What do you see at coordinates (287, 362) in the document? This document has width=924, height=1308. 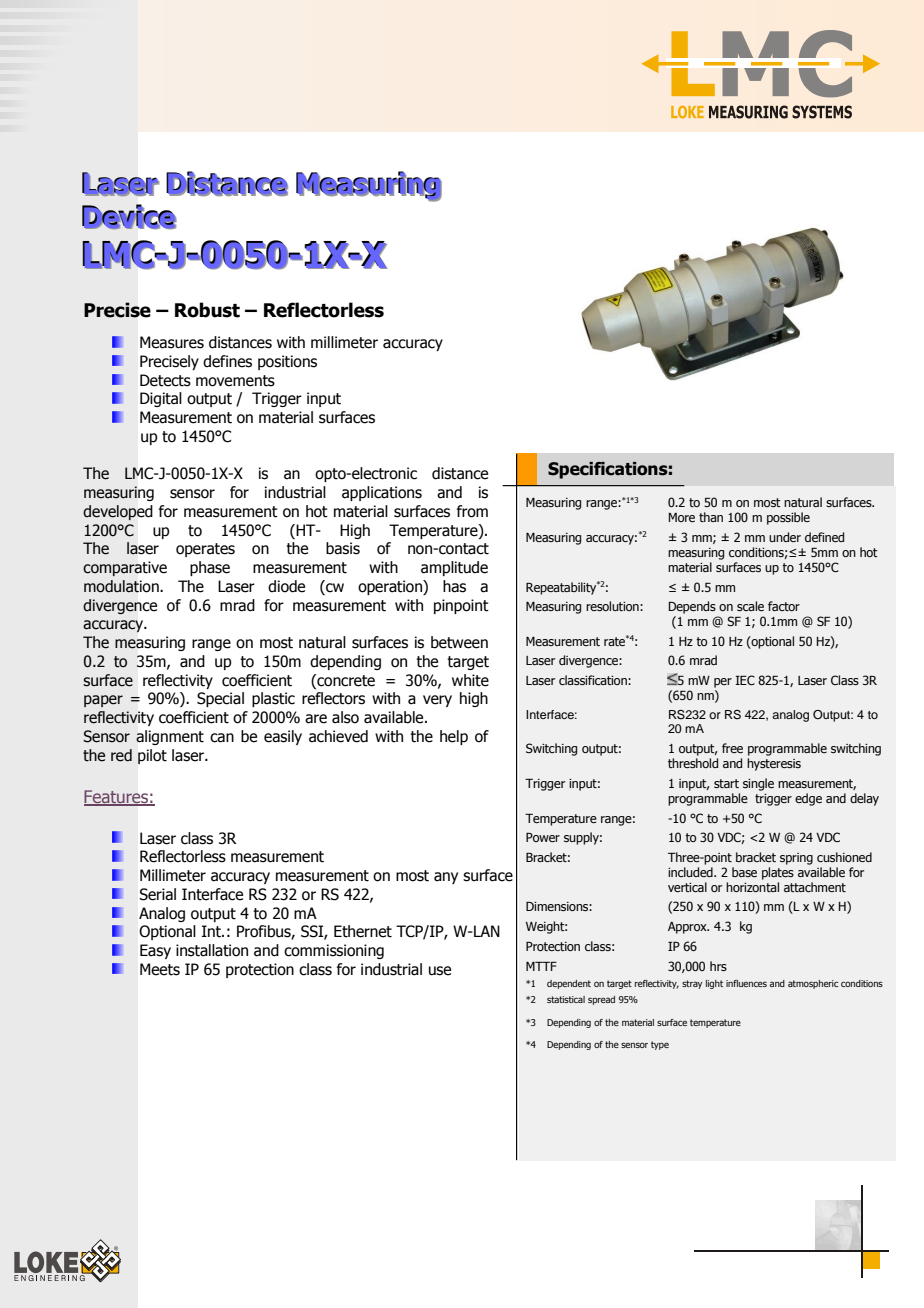 I see `positions` at bounding box center [287, 362].
